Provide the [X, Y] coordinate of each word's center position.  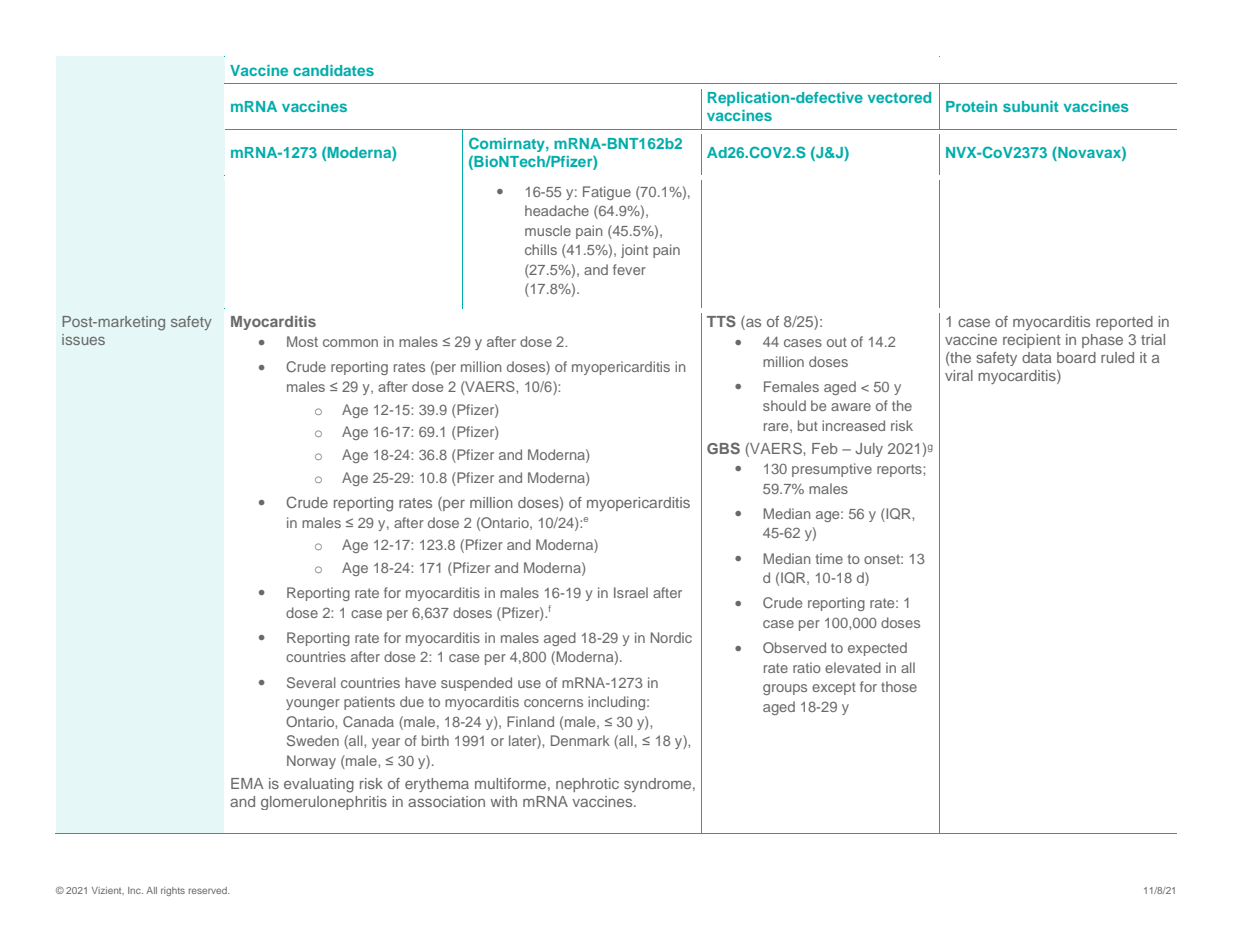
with [503, 801]
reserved [209, 890]
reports [900, 470]
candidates [333, 70]
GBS [723, 448]
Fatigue [607, 193]
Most [302, 341]
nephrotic [587, 785]
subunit [1031, 106]
